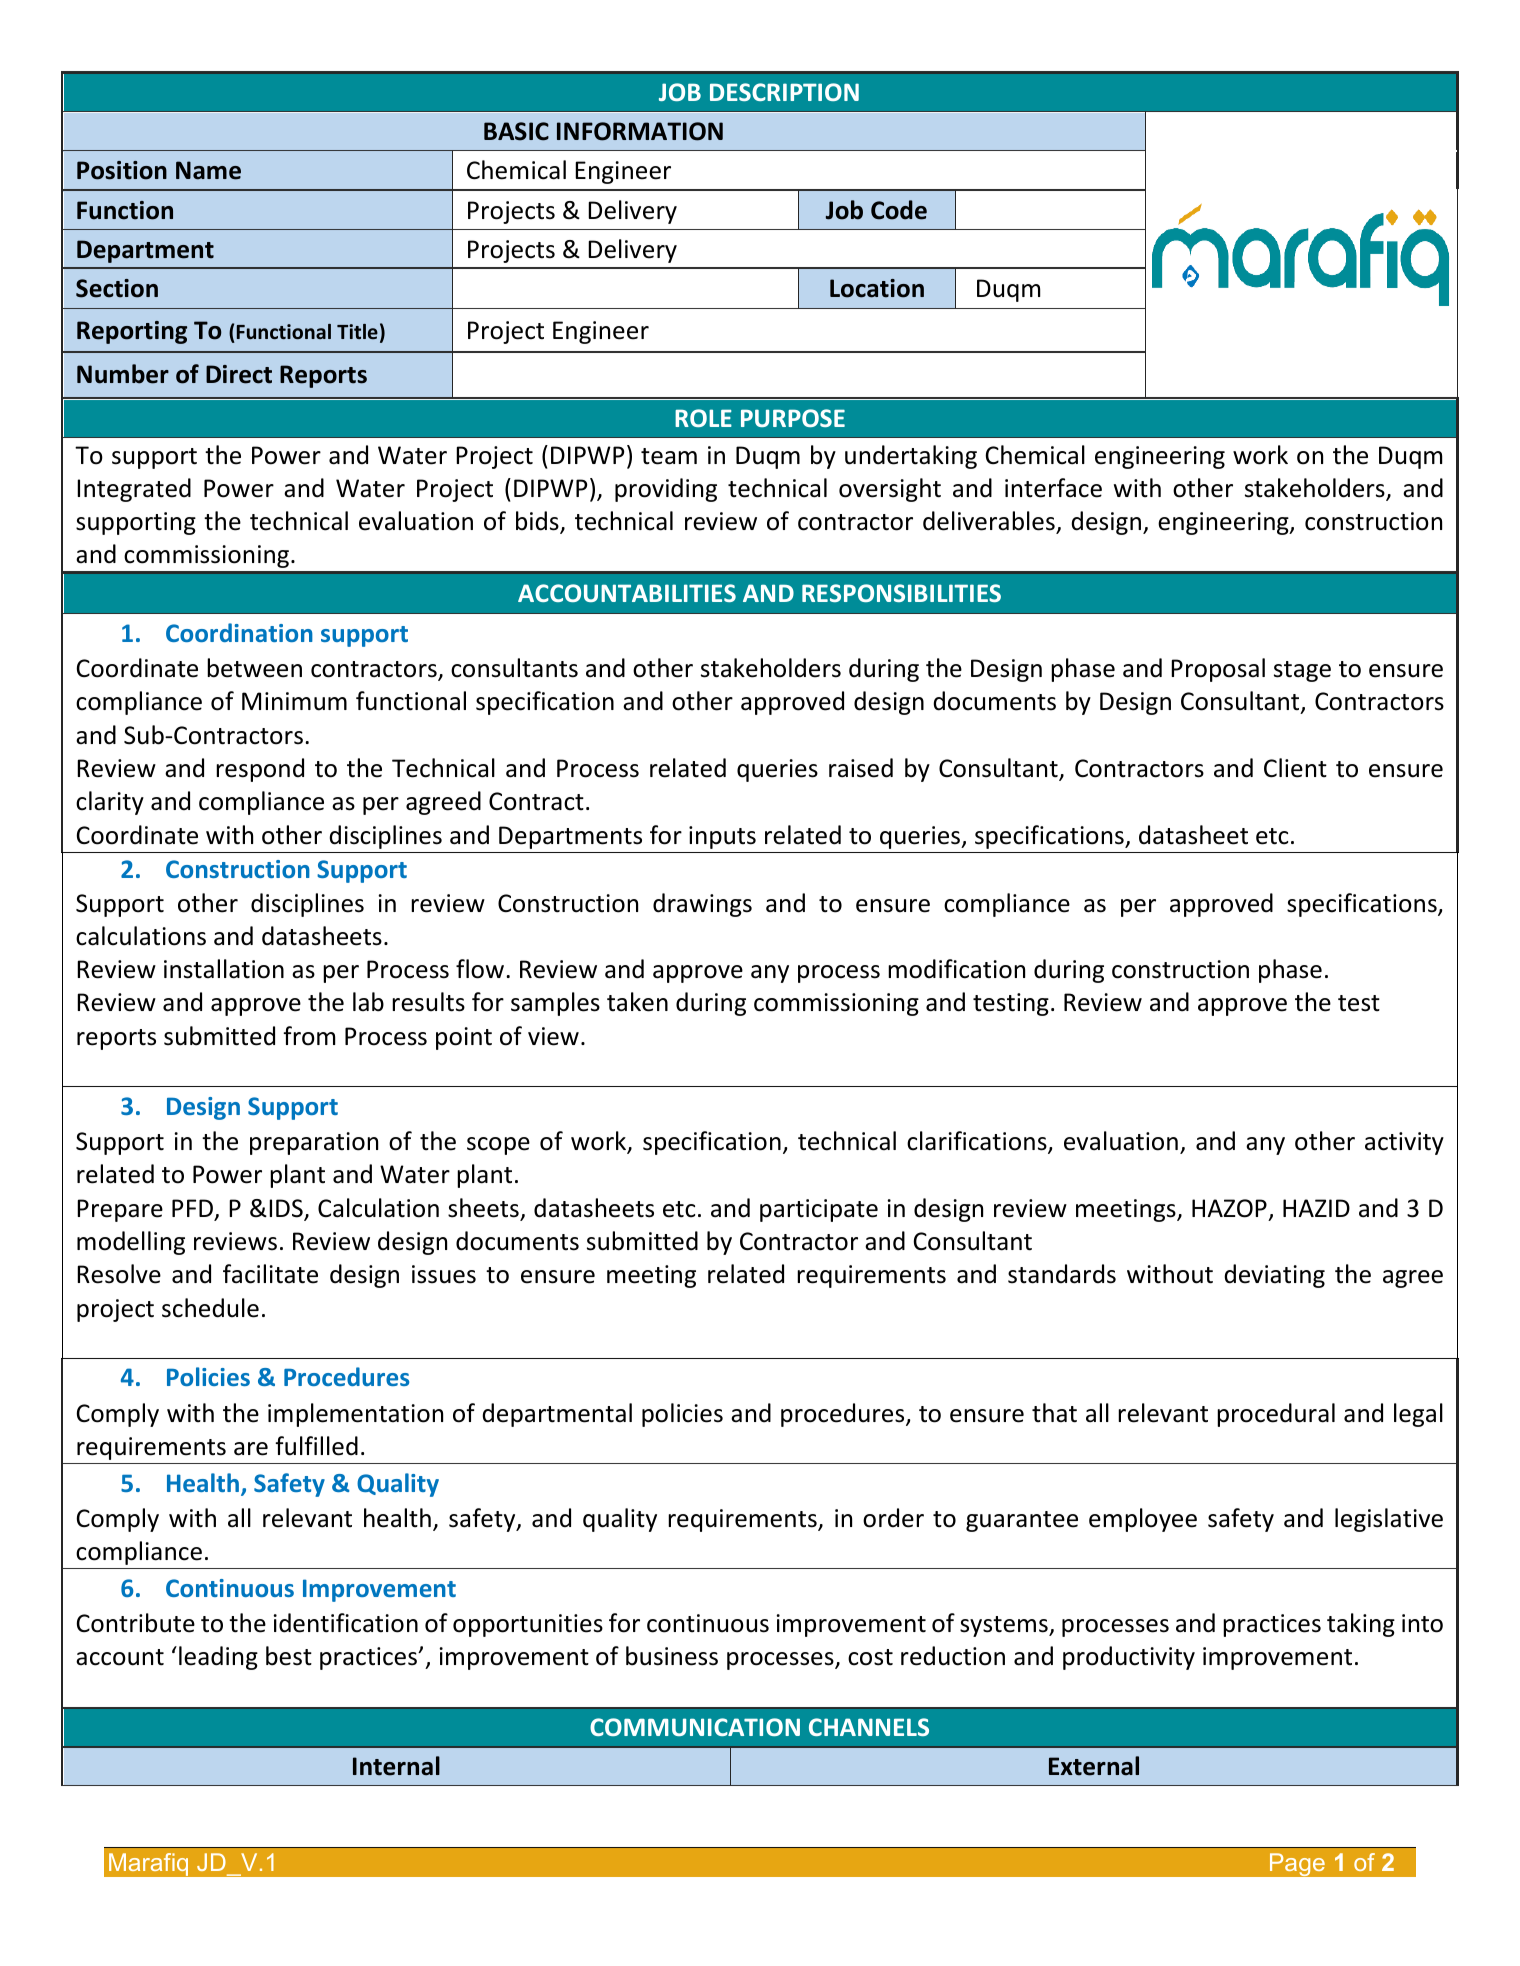 Image resolution: width=1520 pixels, height=1966 pixels. I want to click on RESPONSIBILITIES, so click(901, 593).
